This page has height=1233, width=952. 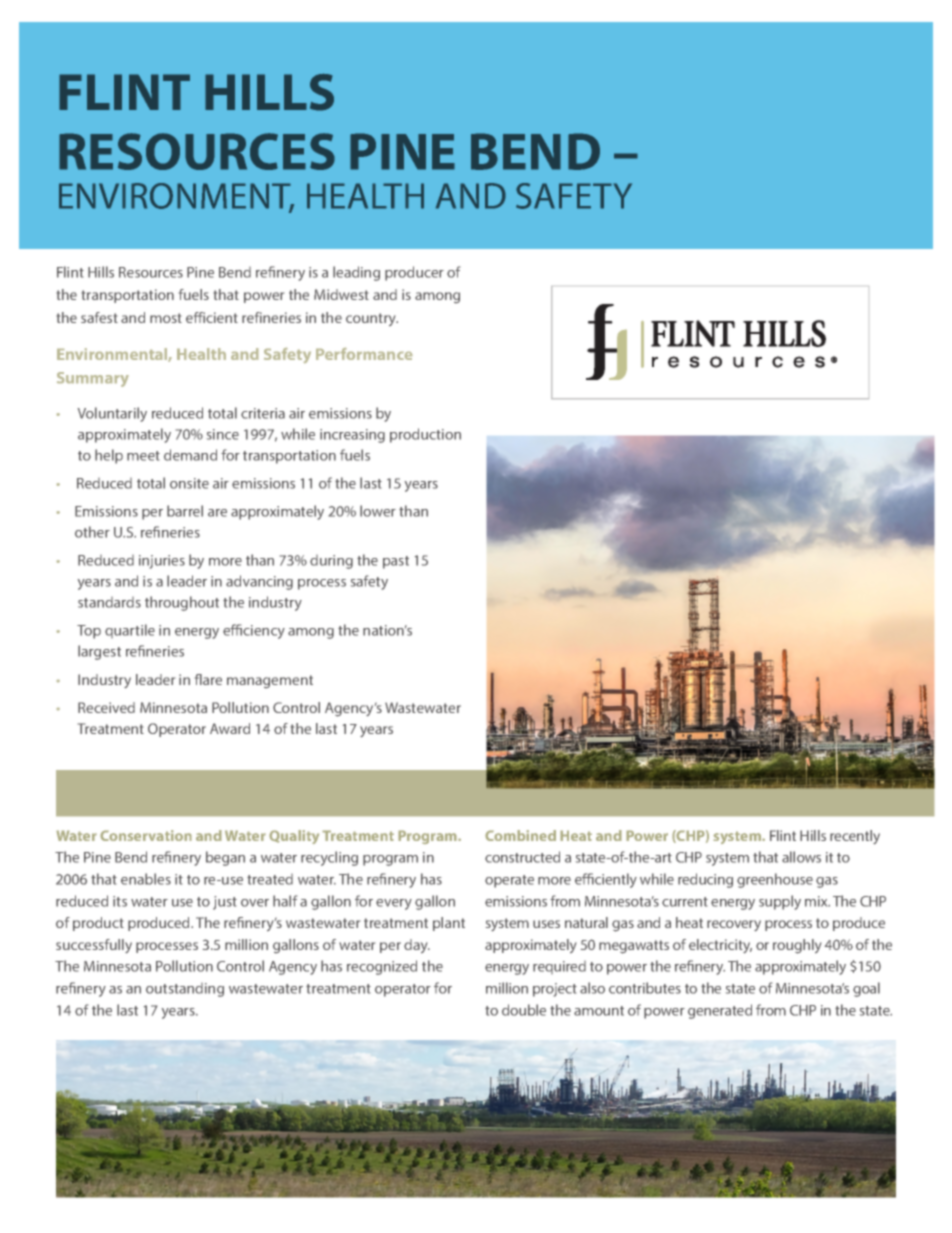 I want to click on most, so click(x=166, y=318).
